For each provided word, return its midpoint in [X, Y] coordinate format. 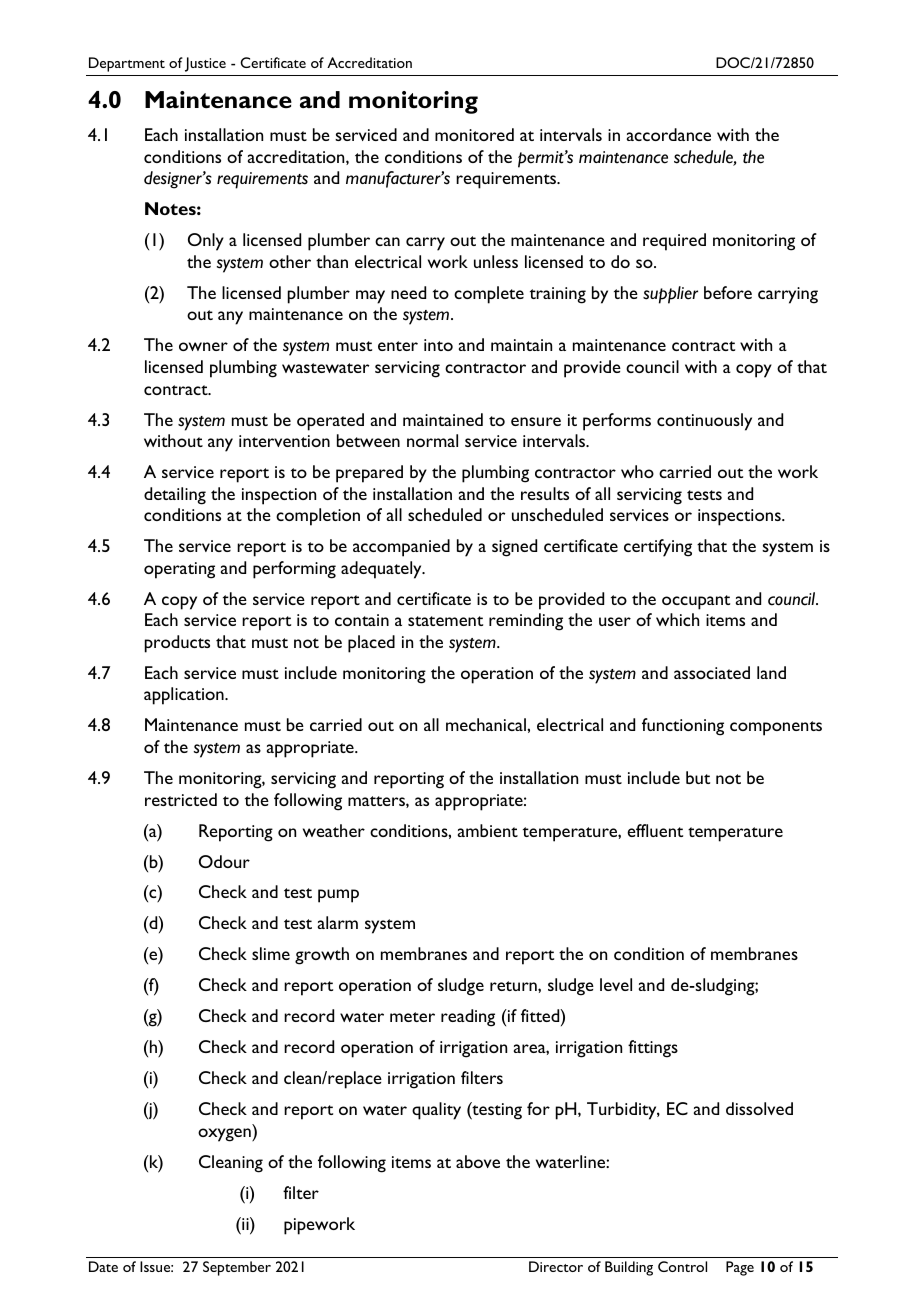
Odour [224, 861]
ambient [488, 830]
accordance [669, 134]
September [237, 1268]
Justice [205, 64]
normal [432, 440]
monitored [474, 134]
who [637, 471]
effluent [655, 830]
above [478, 1161]
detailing [175, 496]
